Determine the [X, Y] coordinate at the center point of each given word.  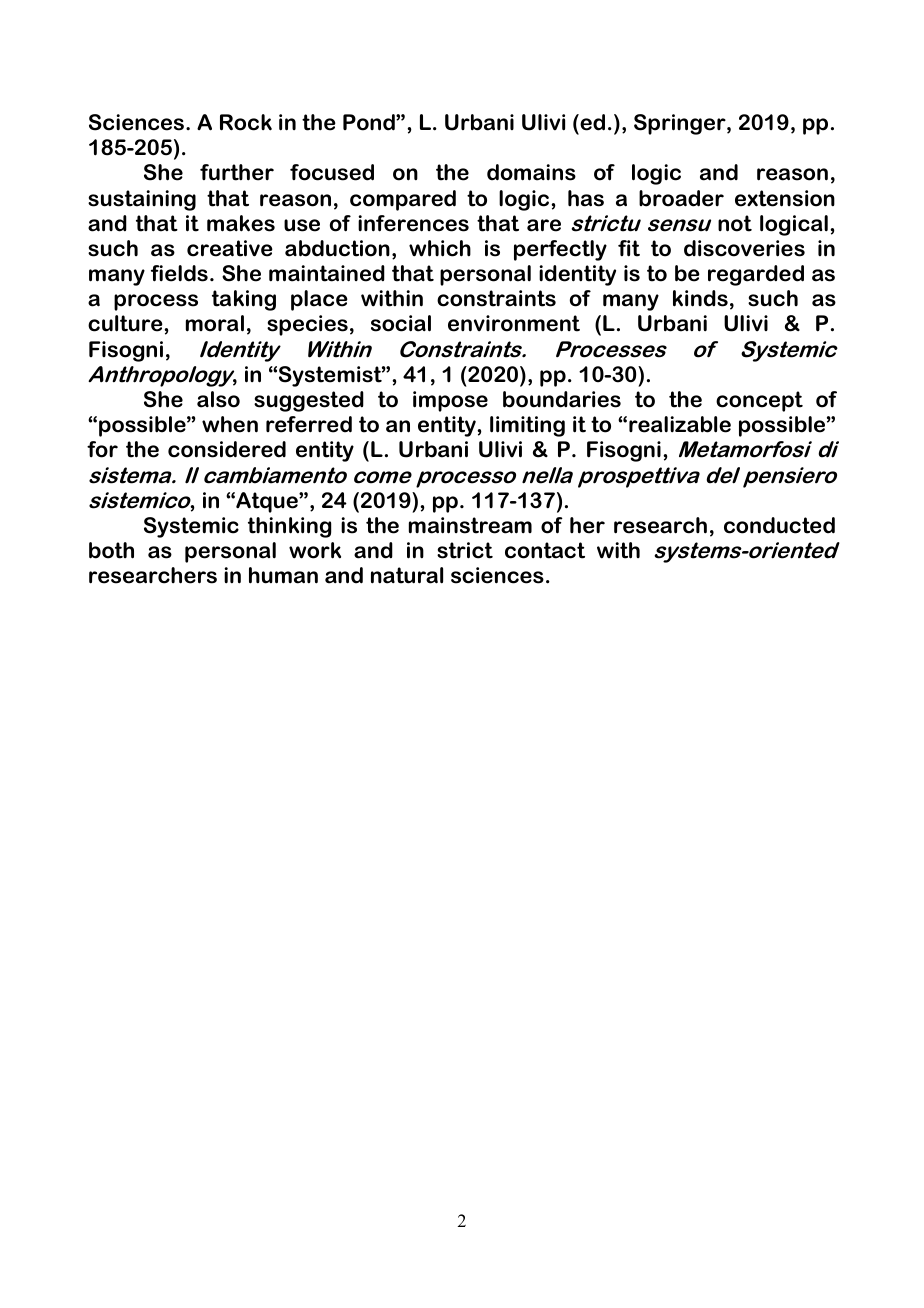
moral [215, 323]
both [111, 550]
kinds [700, 298]
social [401, 323]
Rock [246, 122]
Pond [370, 122]
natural [407, 575]
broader [681, 198]
